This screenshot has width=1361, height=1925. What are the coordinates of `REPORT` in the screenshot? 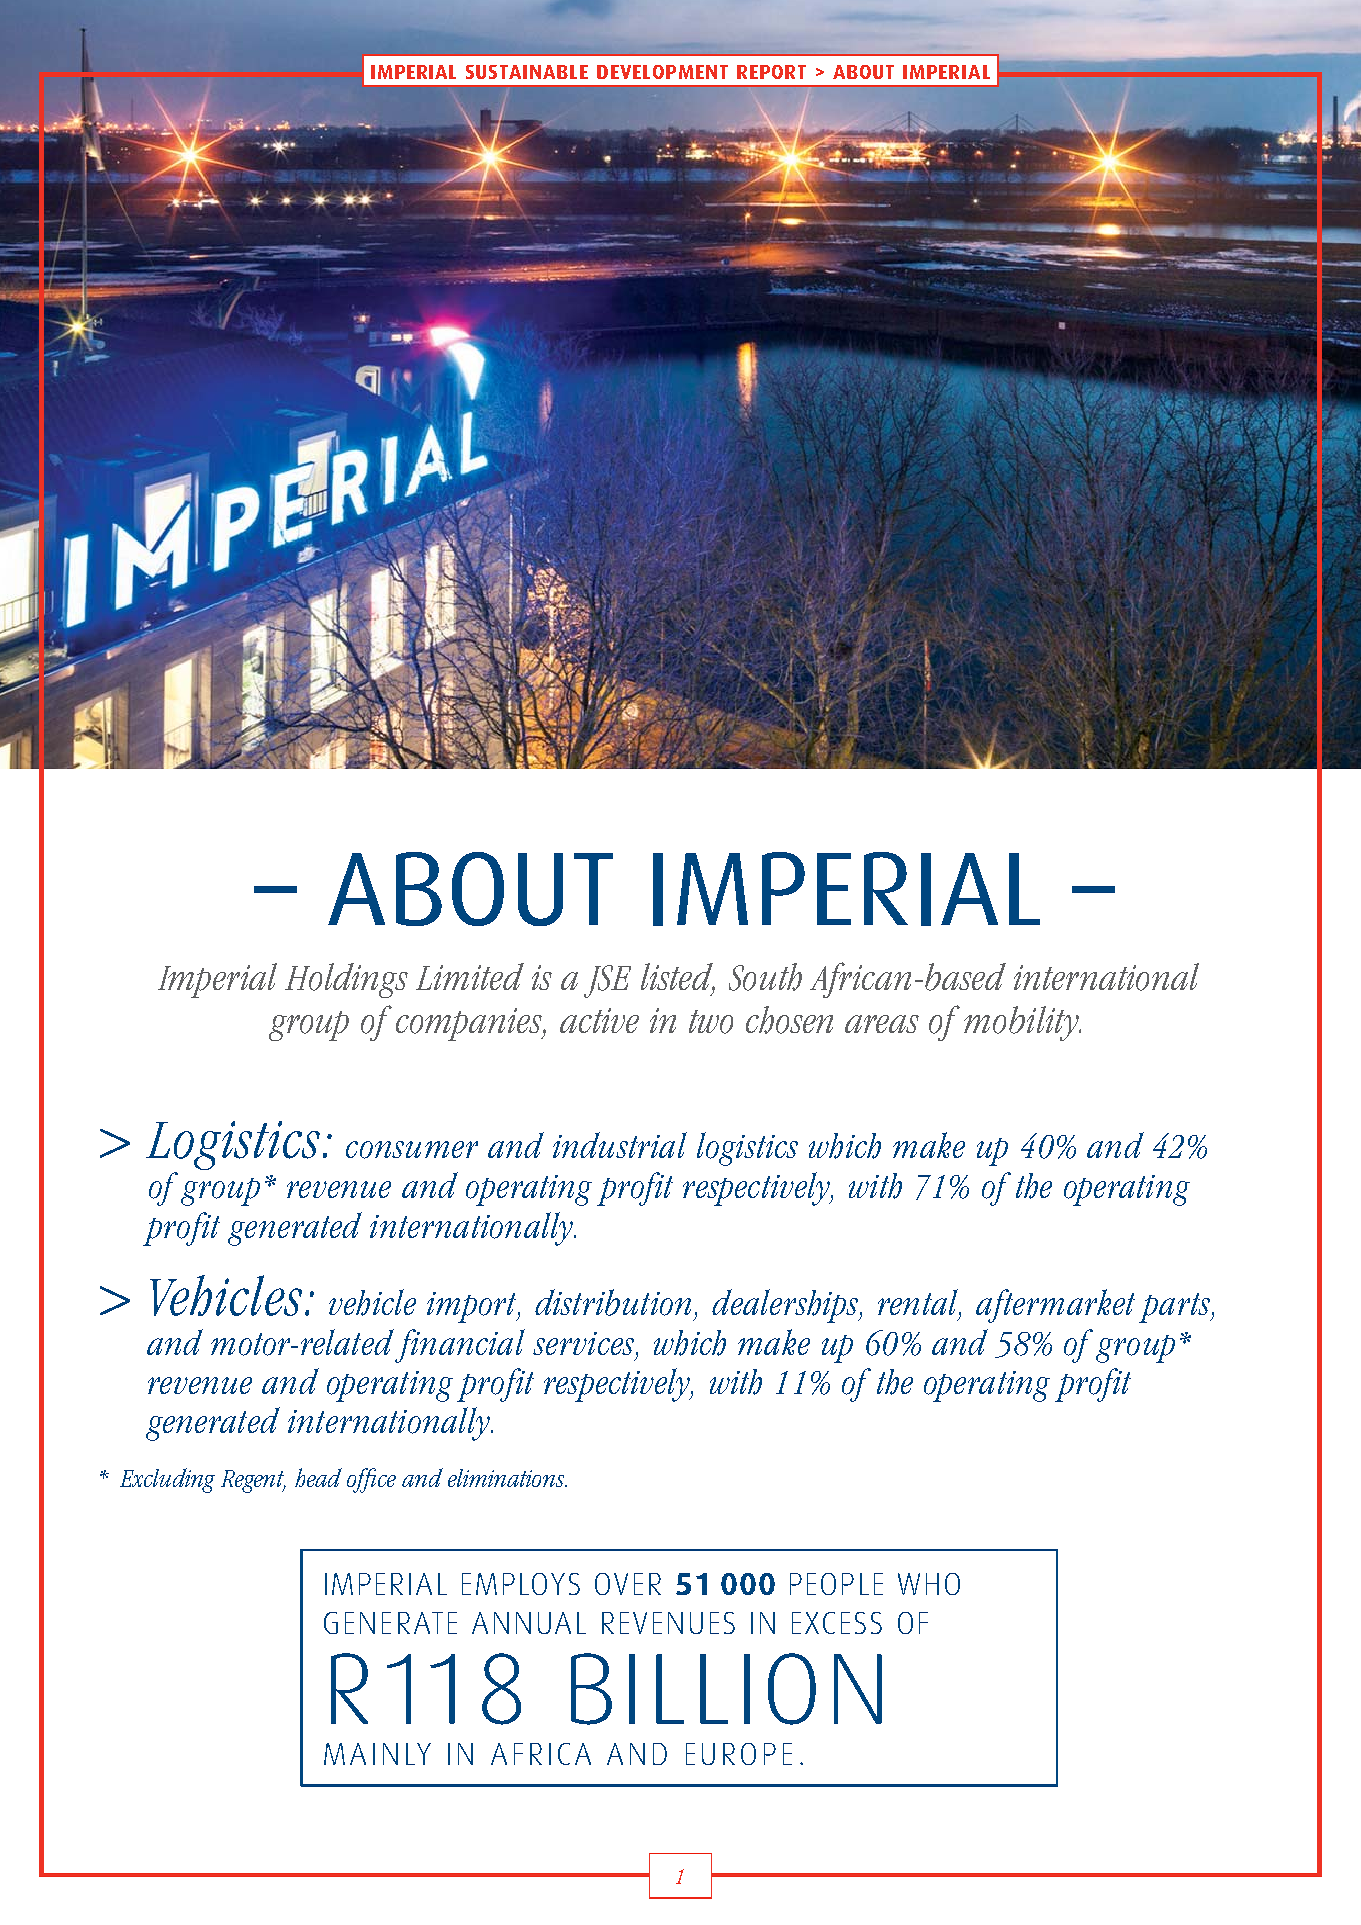 It's located at (771, 72).
